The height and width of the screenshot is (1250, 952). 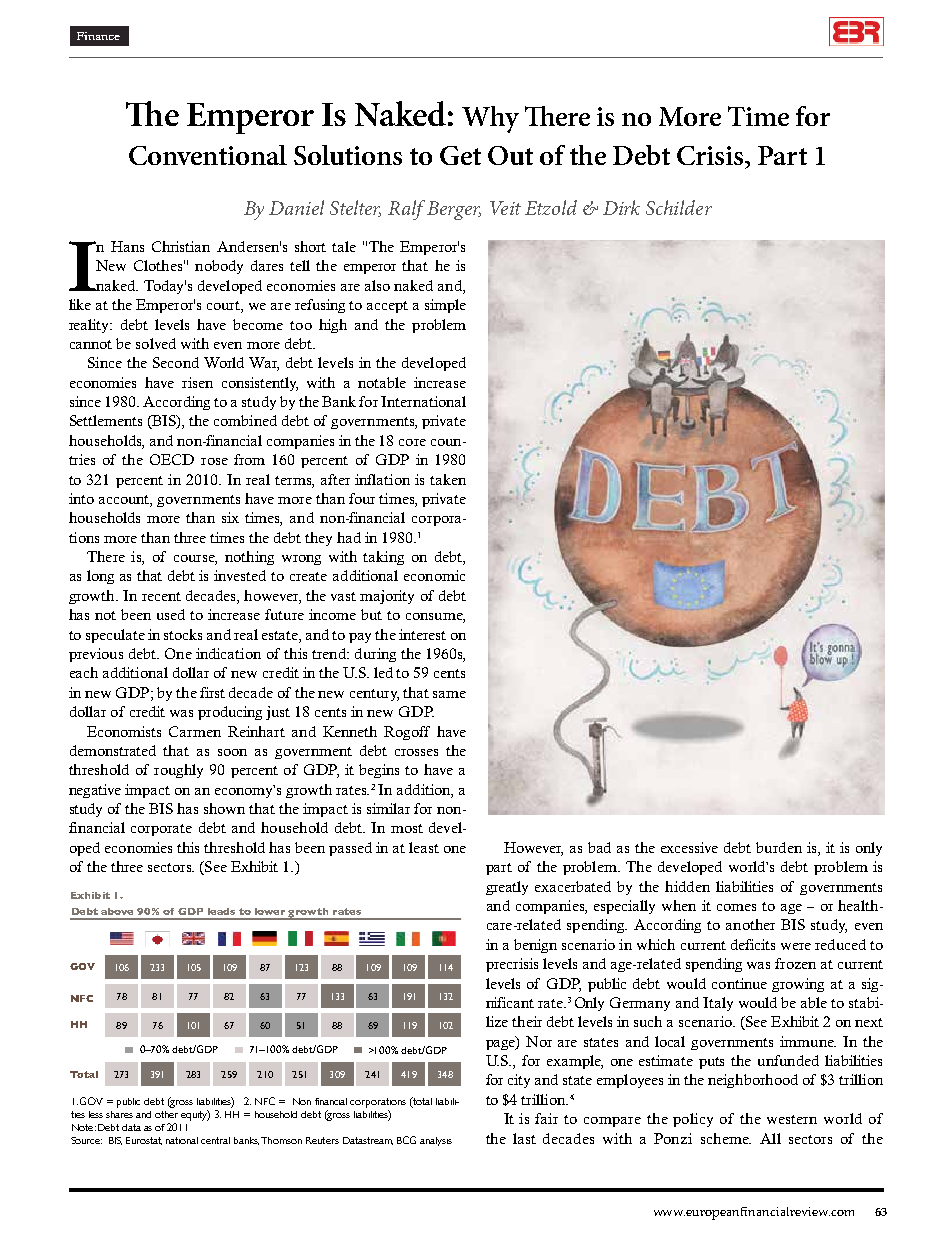 What do you see at coordinates (621, 207) in the screenshot?
I see `Dirk` at bounding box center [621, 207].
